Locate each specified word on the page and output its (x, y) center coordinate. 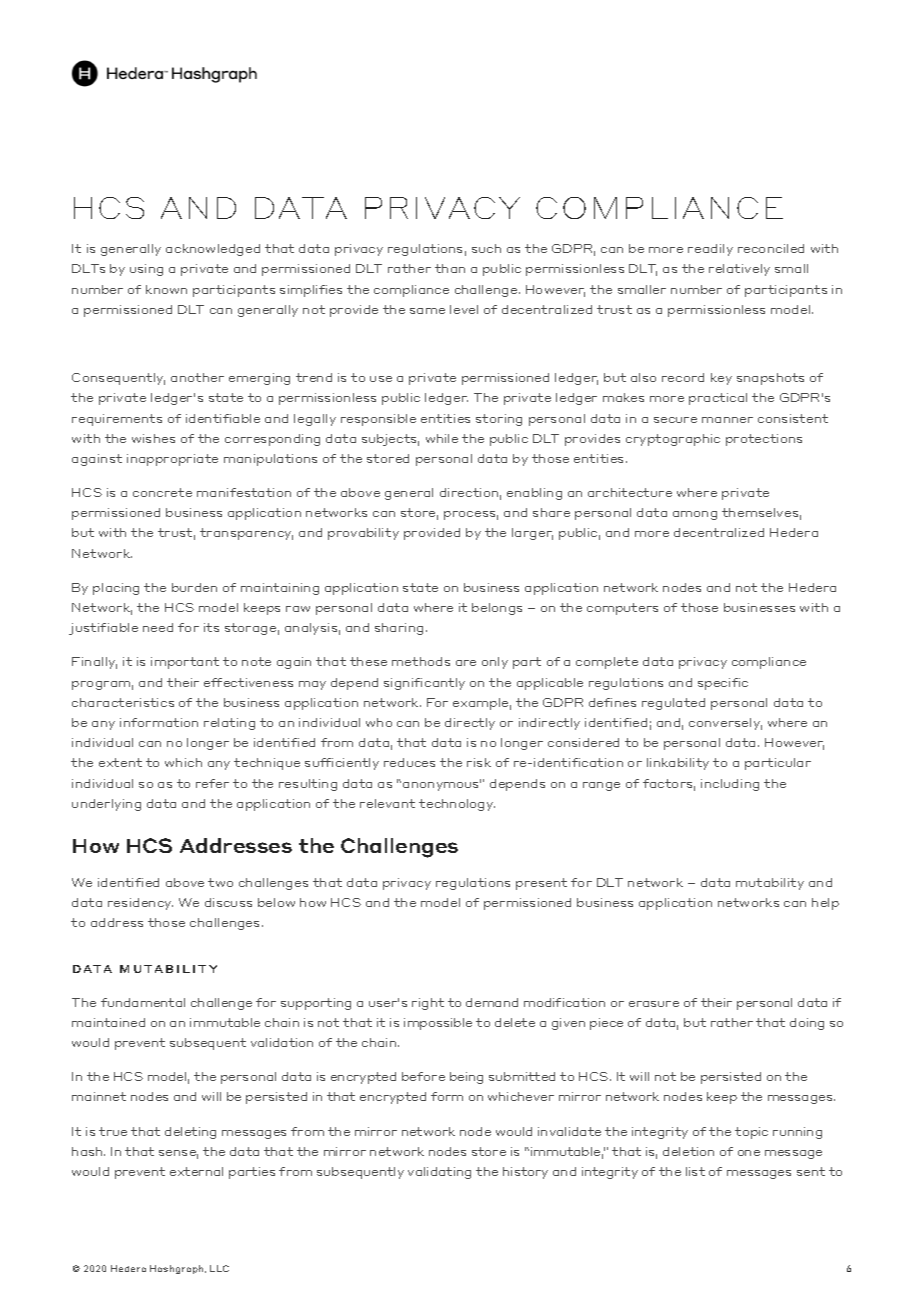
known (166, 289)
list (695, 1171)
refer (212, 783)
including (730, 785)
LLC (219, 1268)
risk (479, 762)
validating (439, 1173)
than (450, 268)
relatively (739, 270)
